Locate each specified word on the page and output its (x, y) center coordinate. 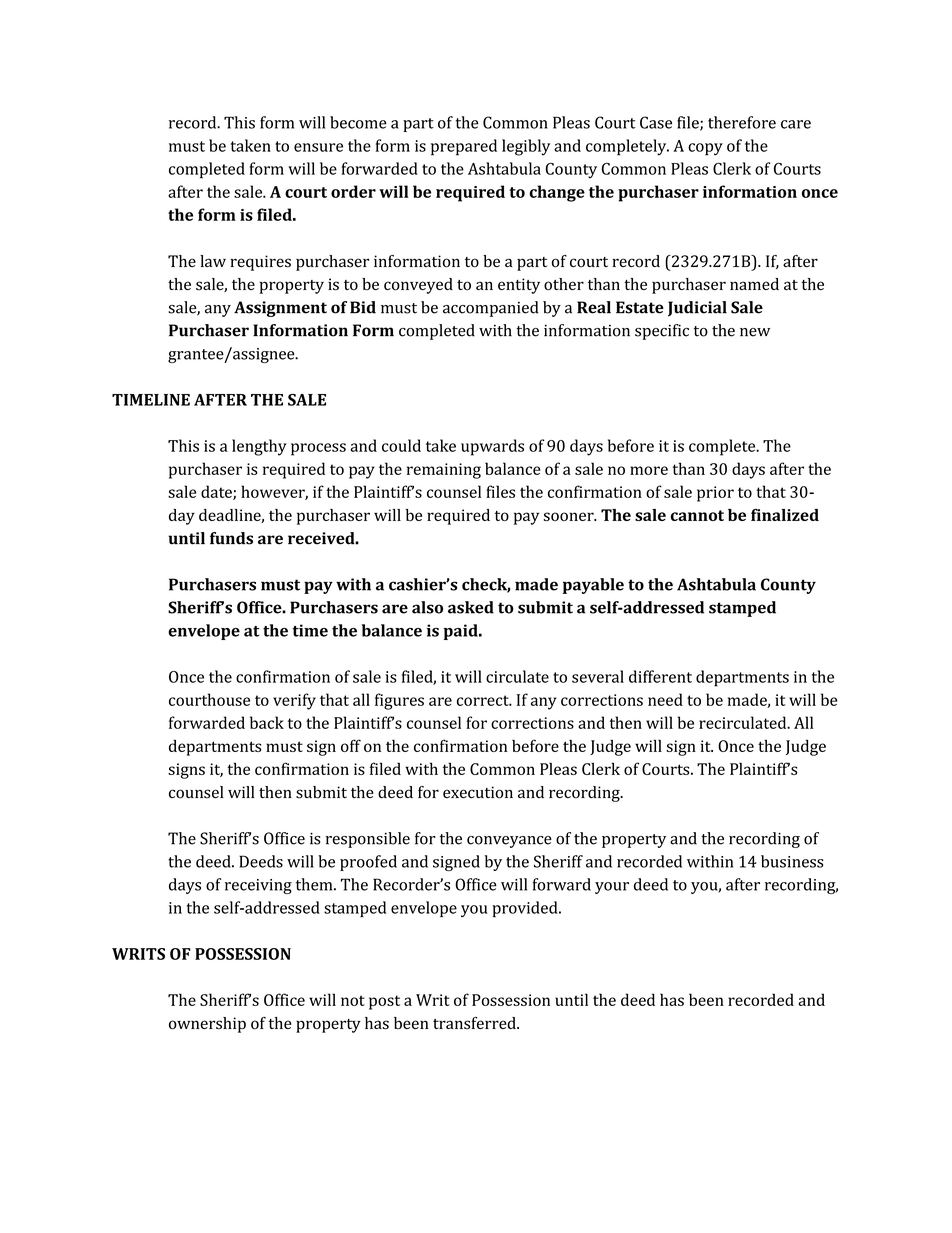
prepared (464, 147)
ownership (207, 1025)
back (267, 722)
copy (705, 149)
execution (478, 792)
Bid (363, 307)
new (755, 332)
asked (471, 607)
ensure (318, 147)
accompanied (491, 309)
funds (231, 538)
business (792, 861)
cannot (697, 515)
